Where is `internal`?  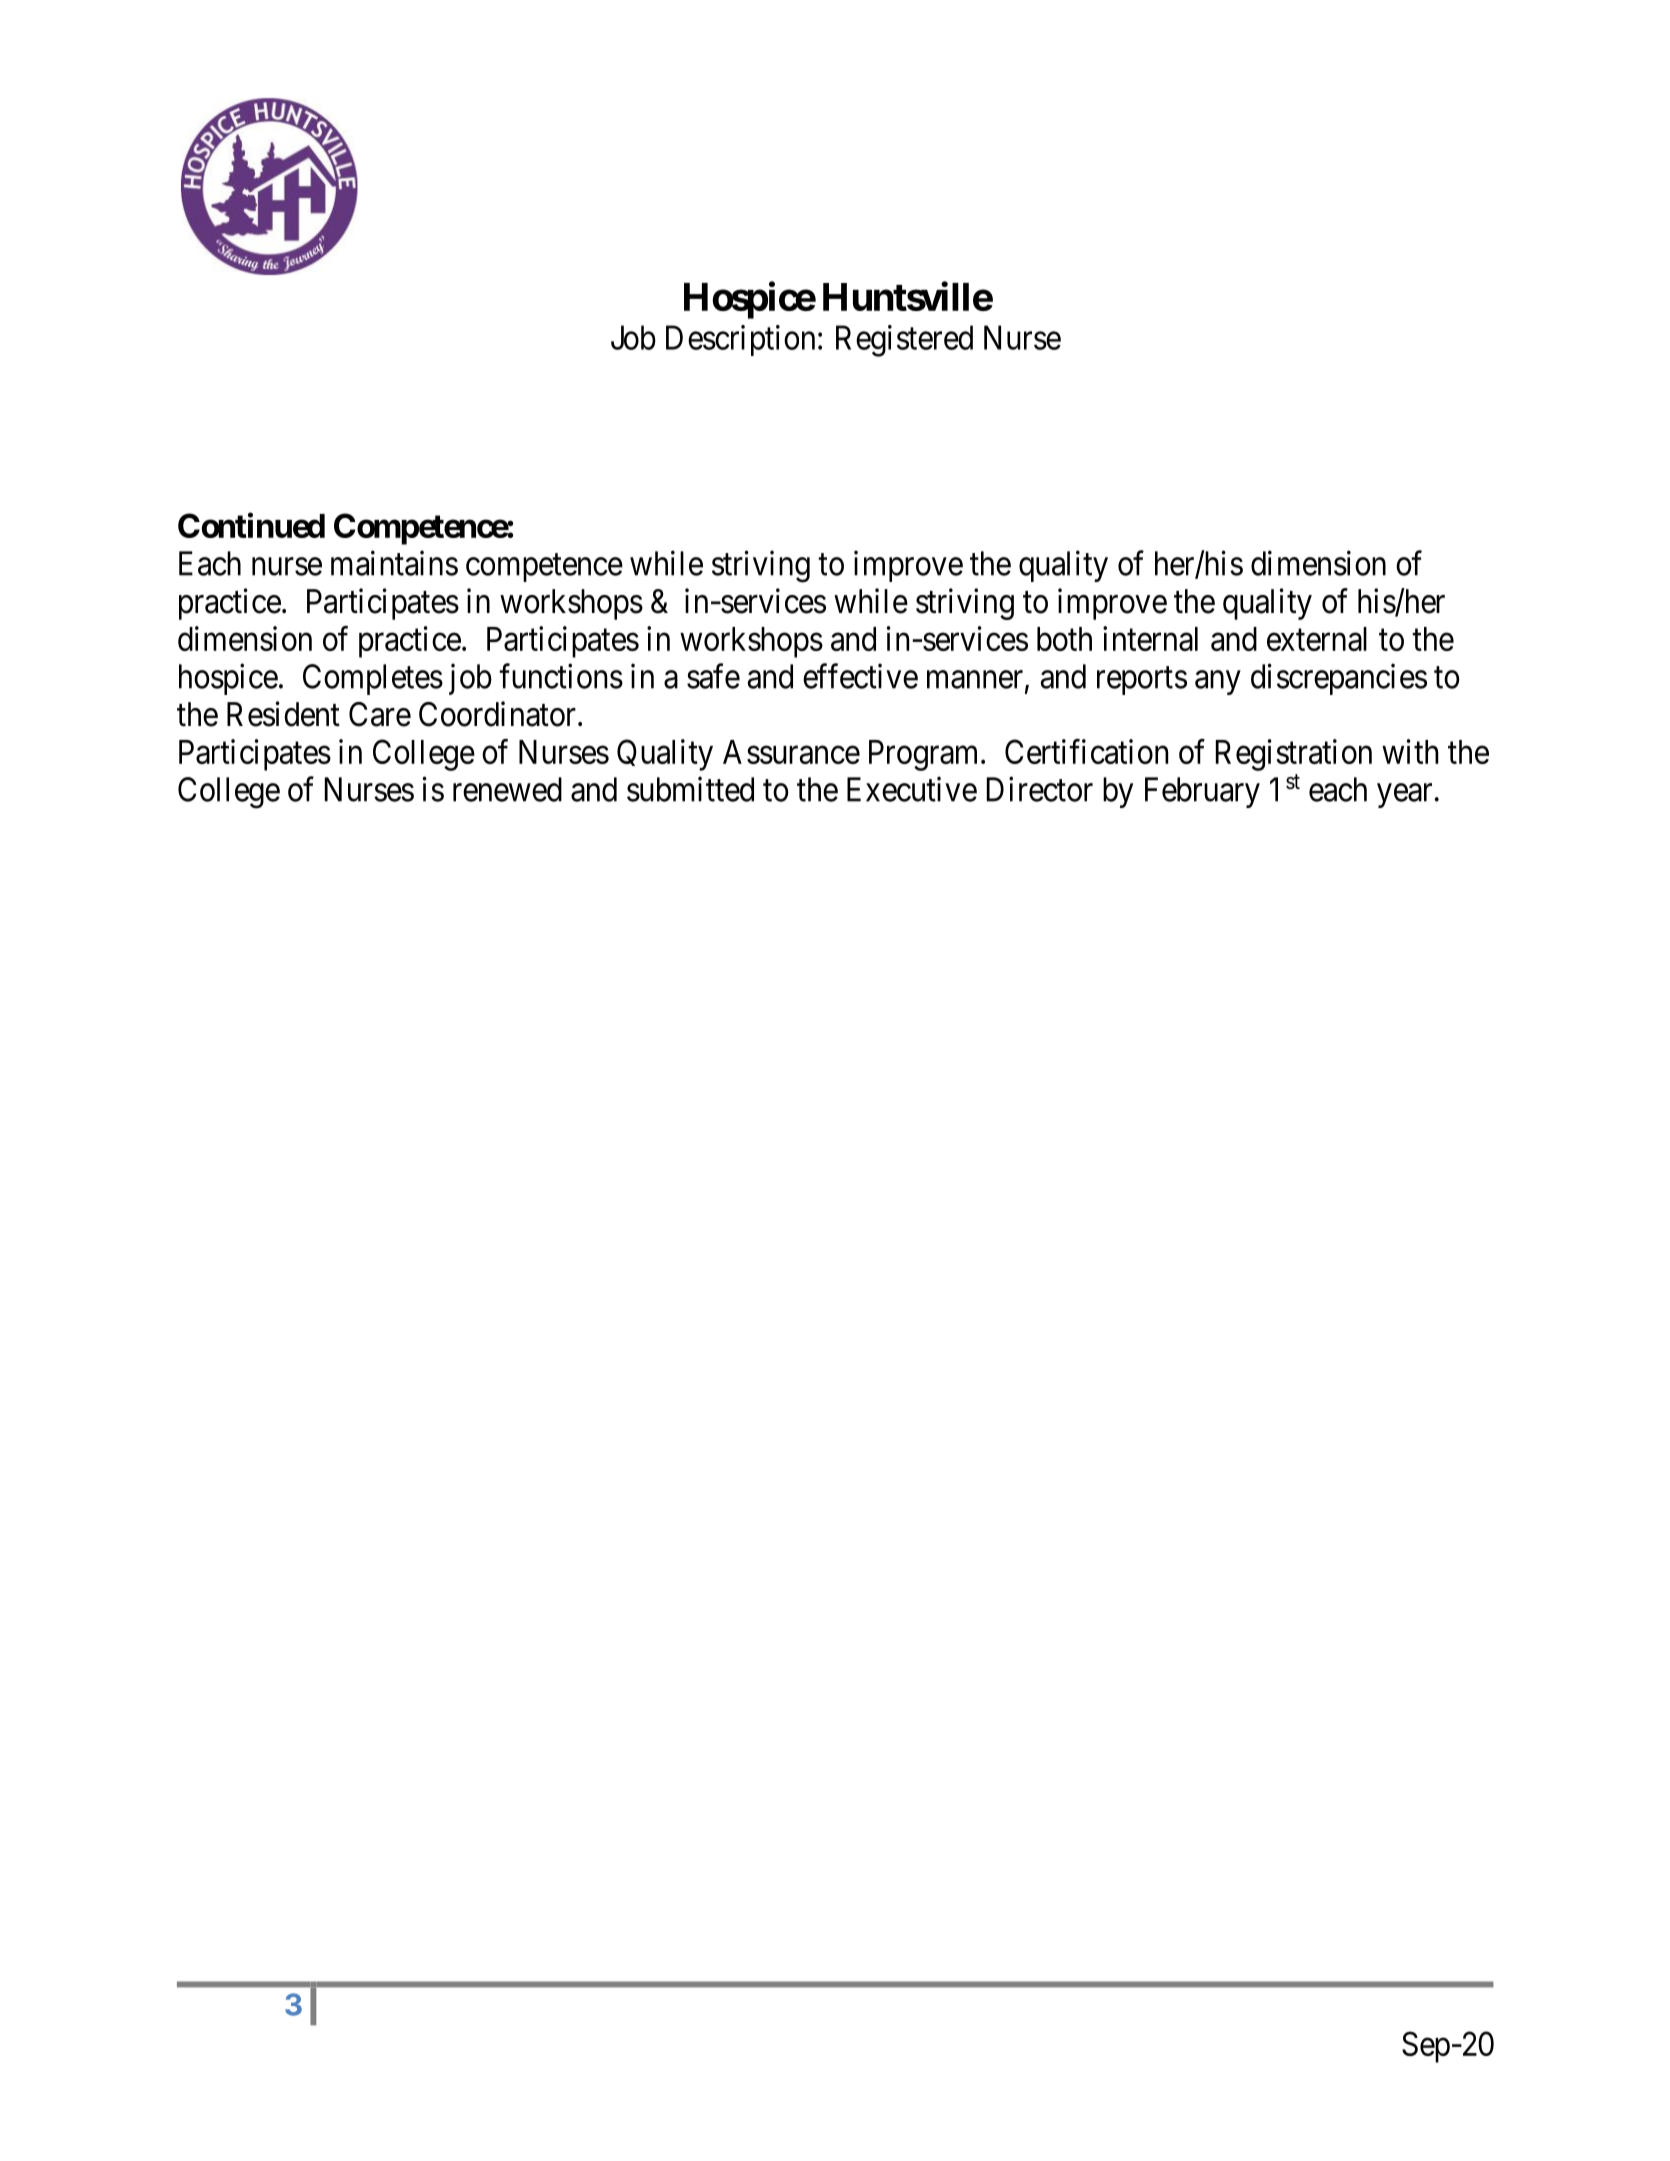
internal is located at coordinates (1150, 638).
